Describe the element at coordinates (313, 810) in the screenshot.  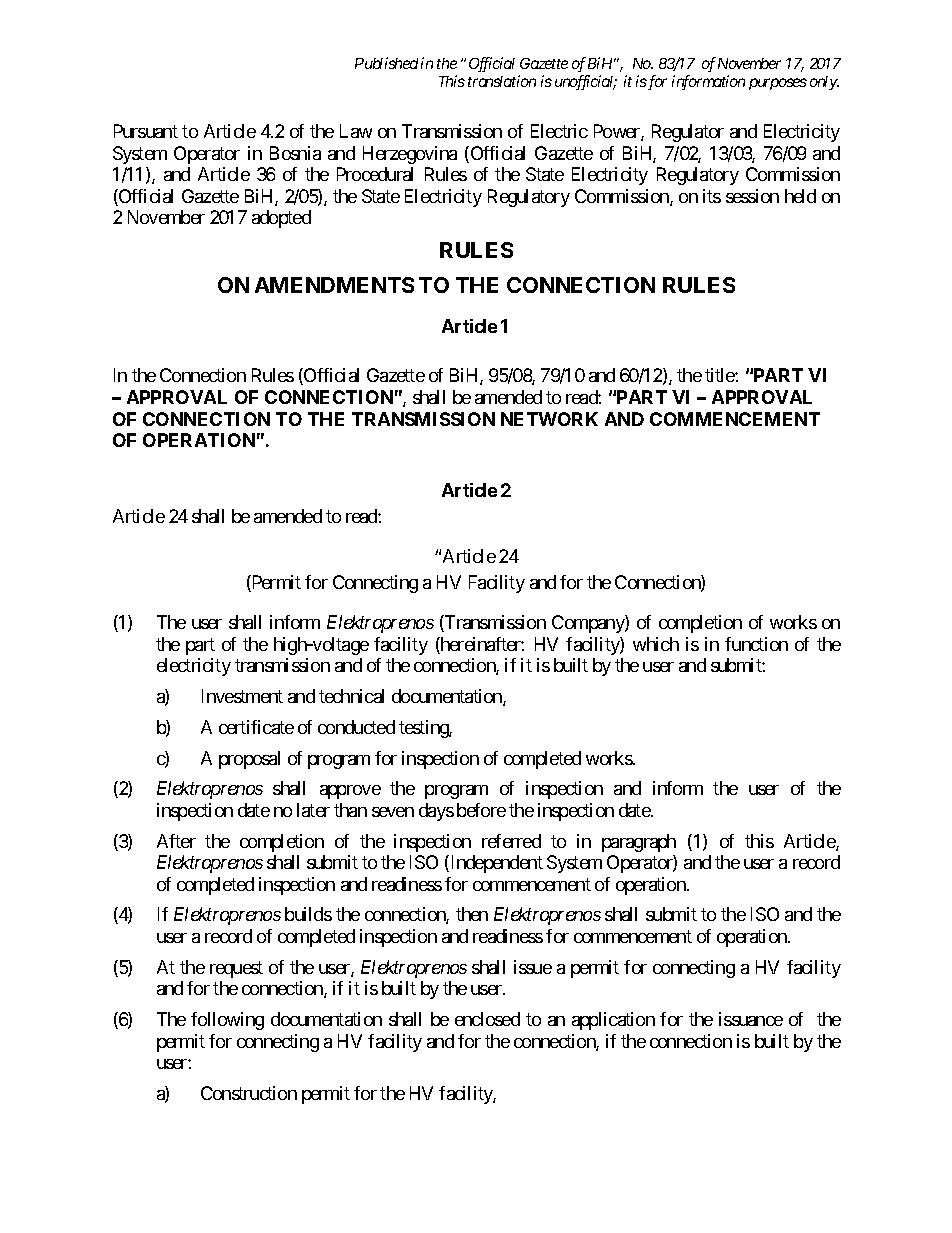
I see `later` at that location.
